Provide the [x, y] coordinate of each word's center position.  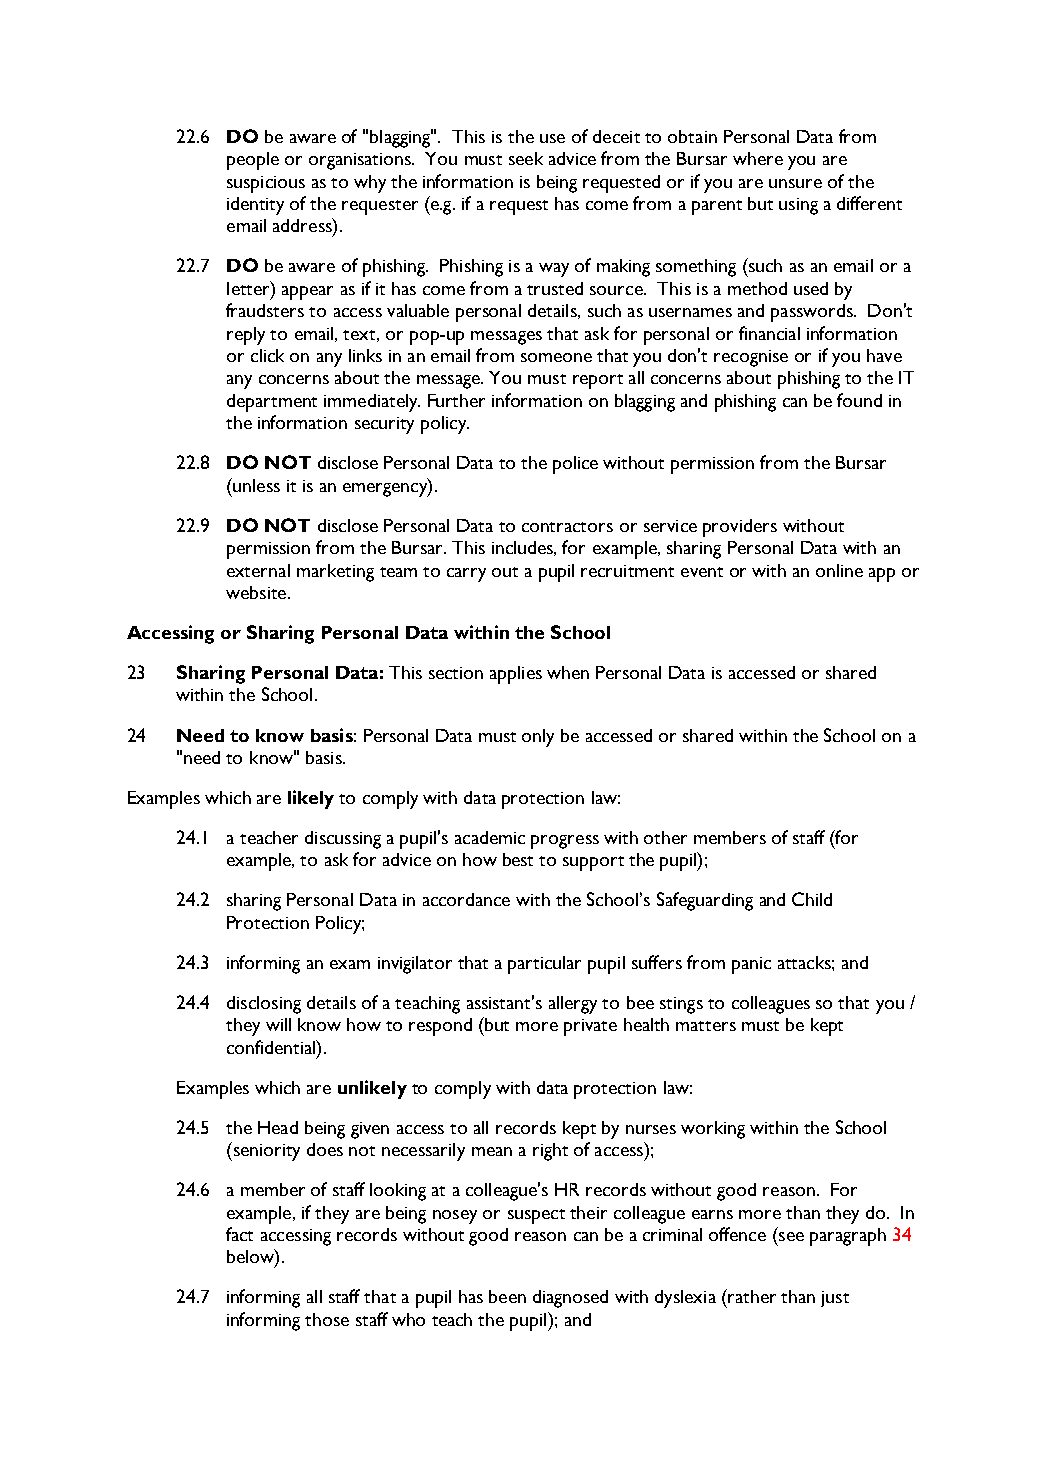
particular [544, 965]
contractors [567, 527]
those [327, 1319]
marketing [335, 573]
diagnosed [570, 1299]
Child [812, 899]
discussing [343, 840]
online [839, 570]
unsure [795, 183]
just [835, 1299]
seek [526, 158]
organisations [361, 161]
